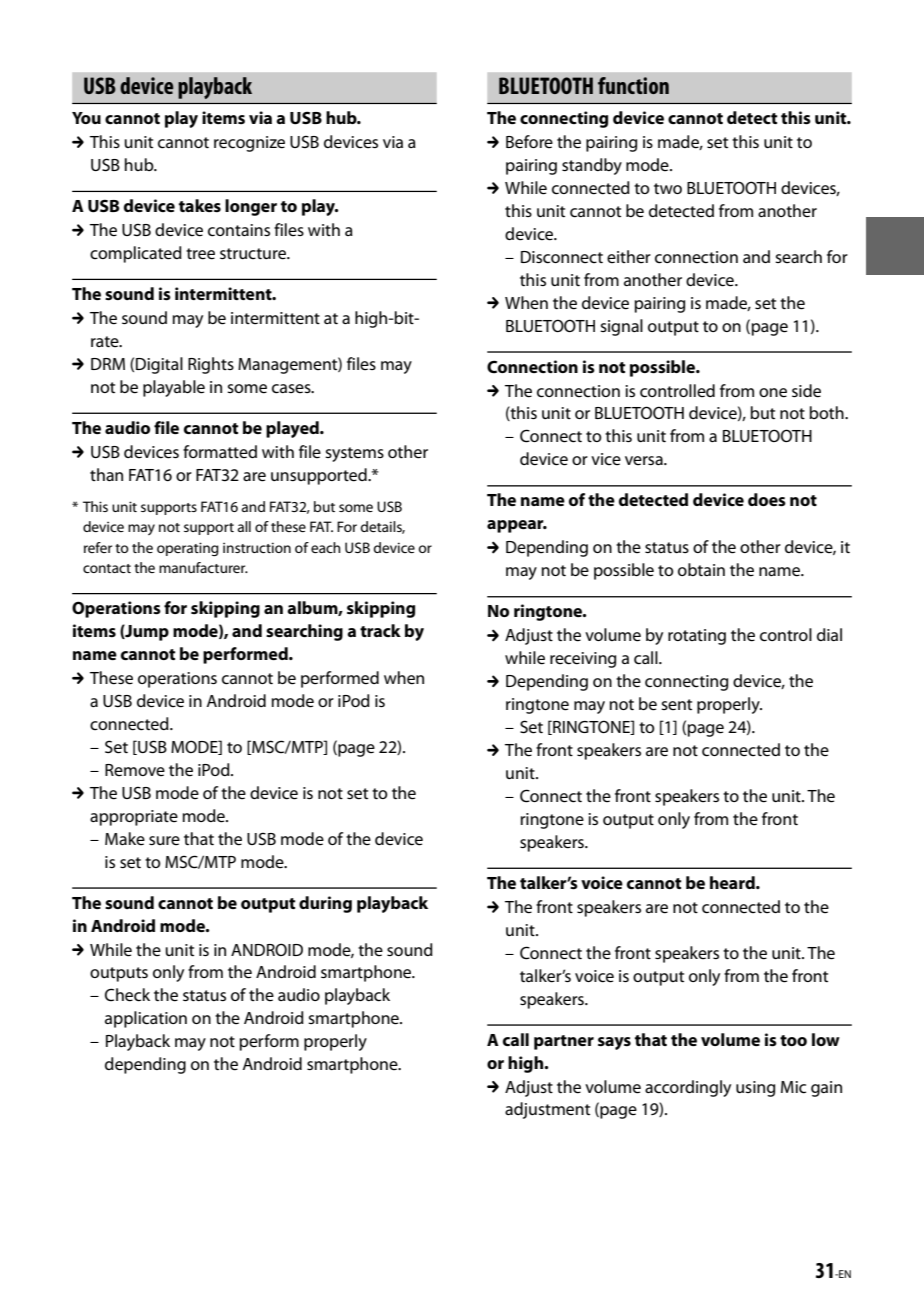 This document has width=924, height=1315. Describe the element at coordinates (633, 85) in the document. I see `function` at that location.
